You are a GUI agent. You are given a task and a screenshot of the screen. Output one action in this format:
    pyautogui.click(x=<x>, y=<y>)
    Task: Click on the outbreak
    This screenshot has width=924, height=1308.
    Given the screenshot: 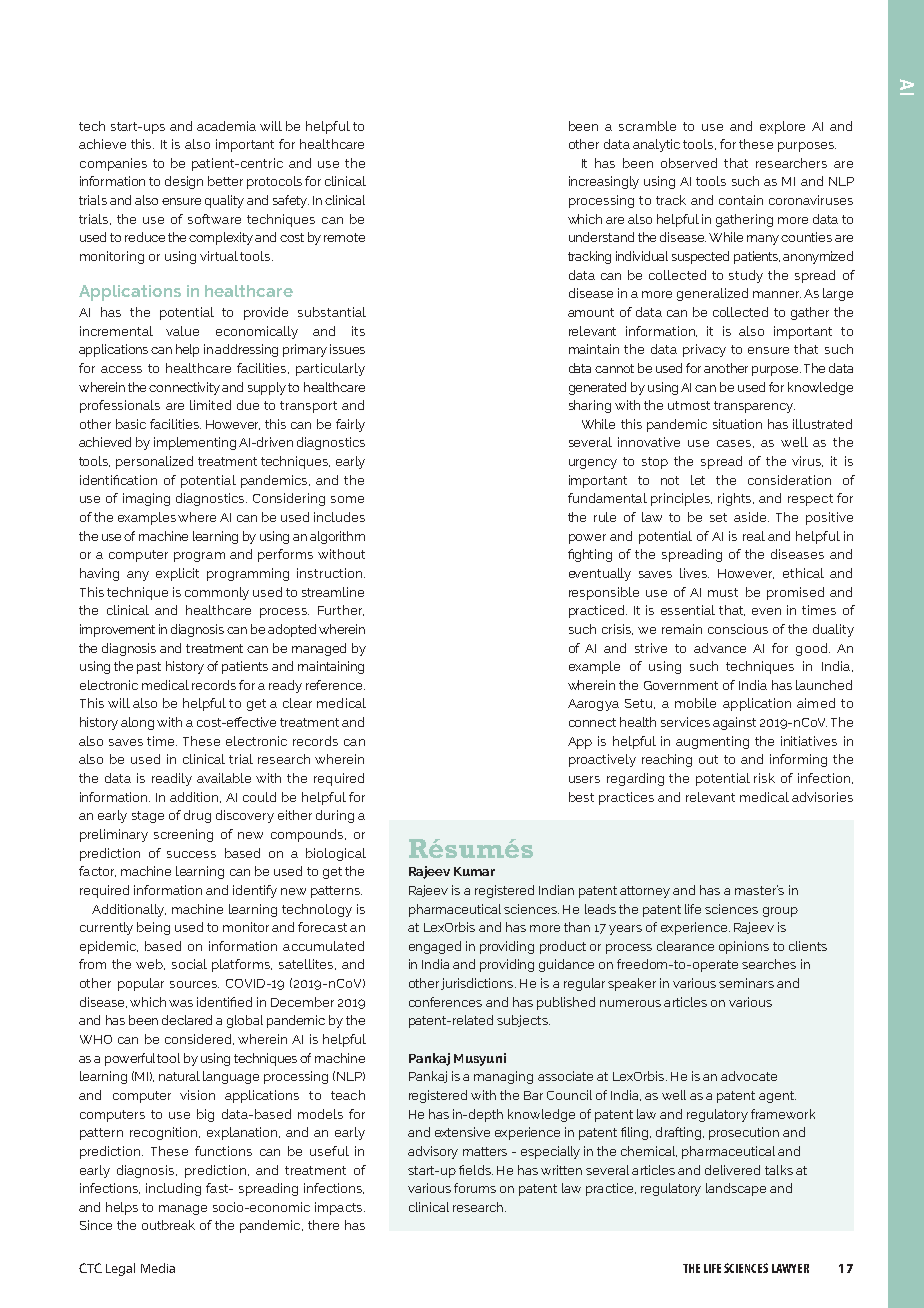 What is the action you would take?
    pyautogui.click(x=168, y=1225)
